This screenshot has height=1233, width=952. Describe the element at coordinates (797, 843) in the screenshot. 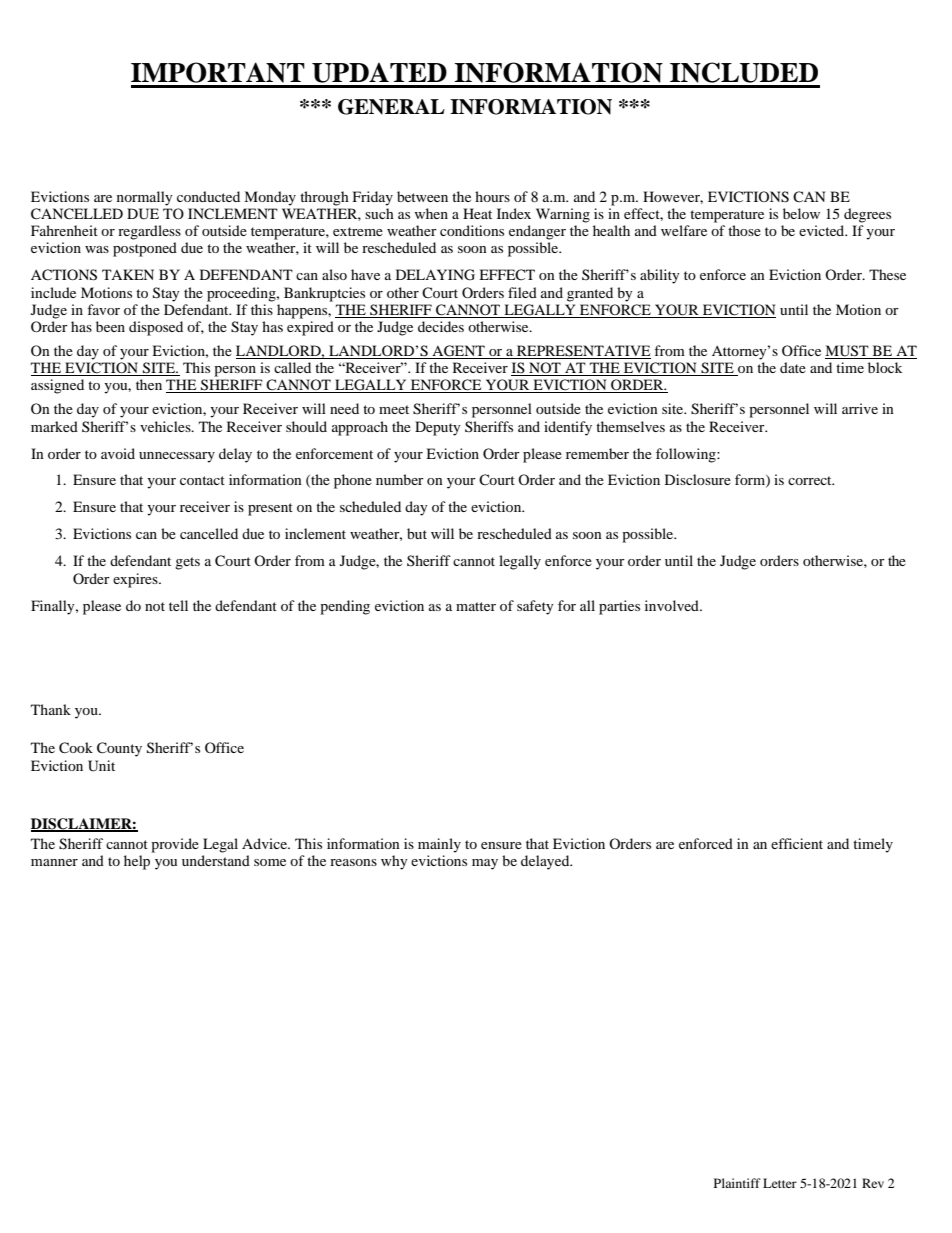

I see `efficient` at that location.
